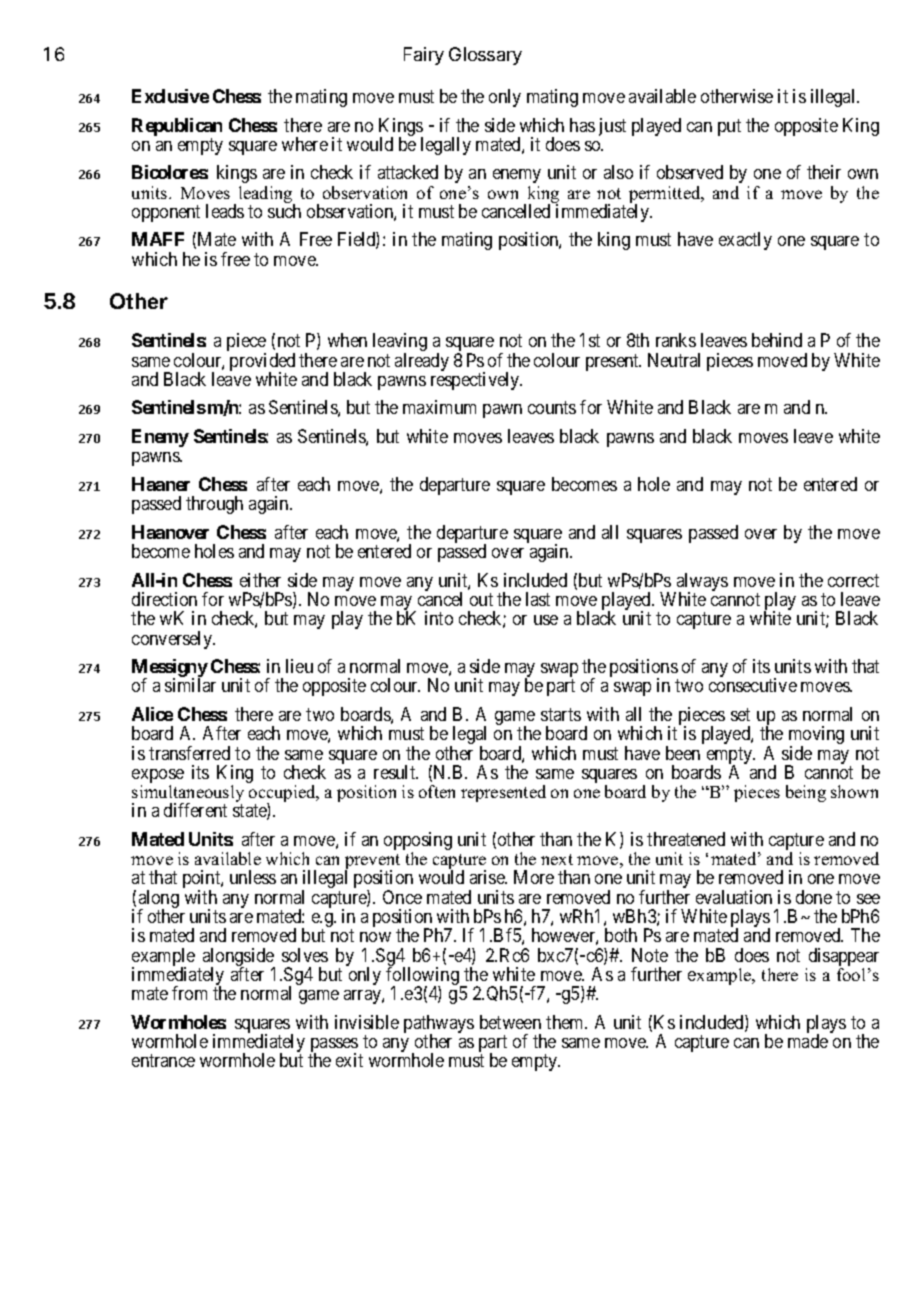 The height and width of the image is (1308, 924). I want to click on Glossary, so click(485, 56).
